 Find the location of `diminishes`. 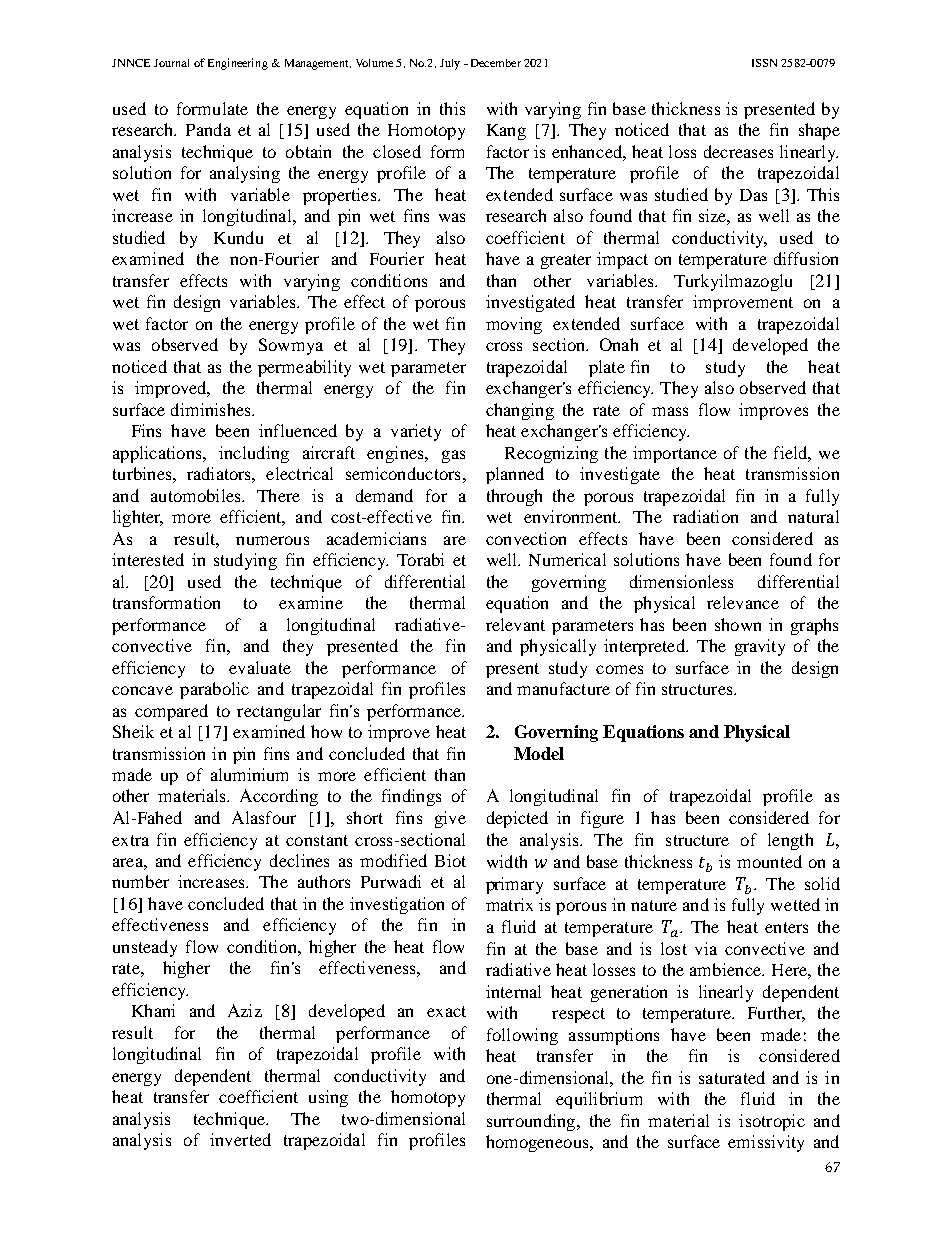

diminishes is located at coordinates (212, 409).
